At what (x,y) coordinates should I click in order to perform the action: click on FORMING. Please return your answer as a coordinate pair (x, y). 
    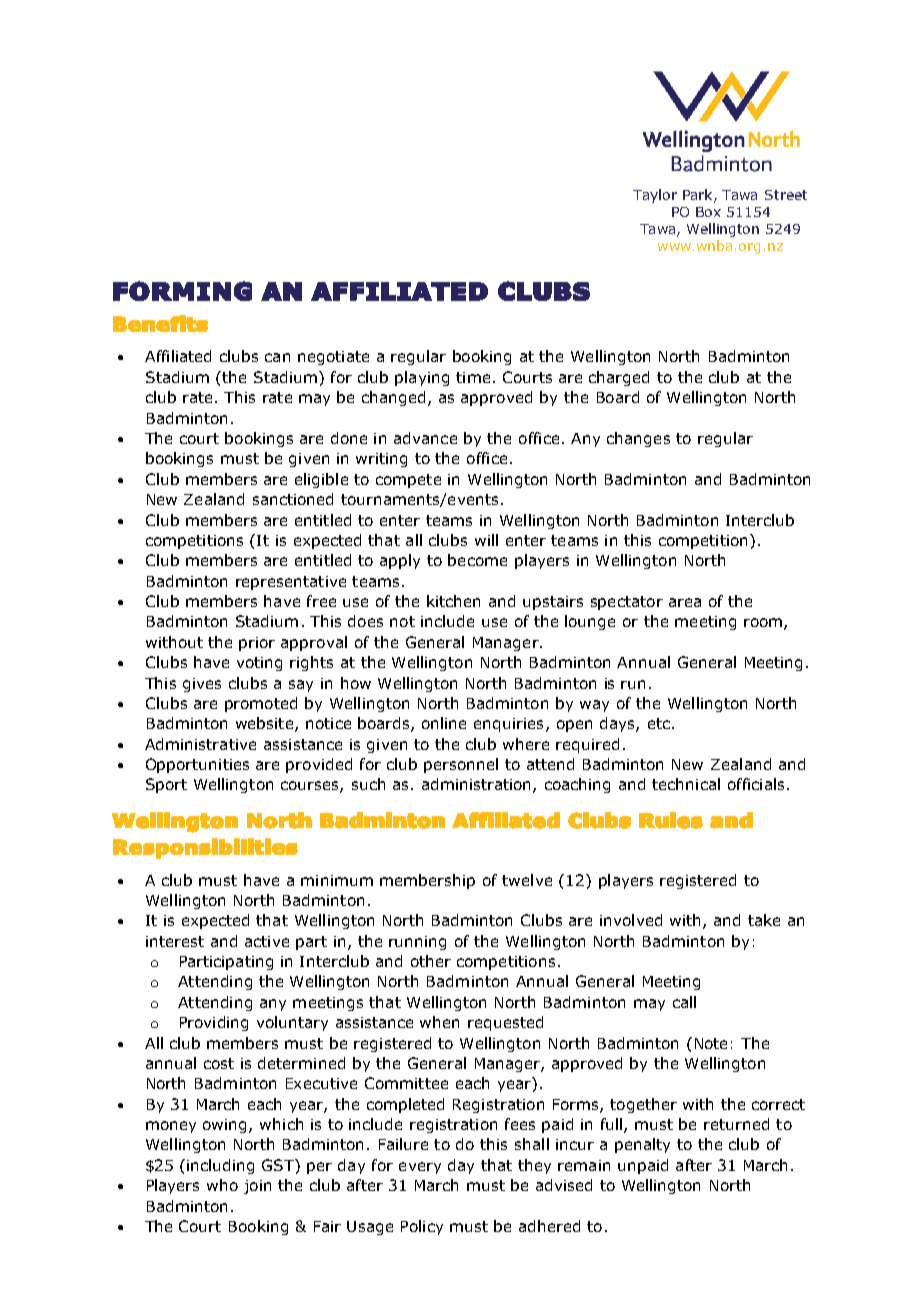
    Looking at the image, I should click on (182, 291).
